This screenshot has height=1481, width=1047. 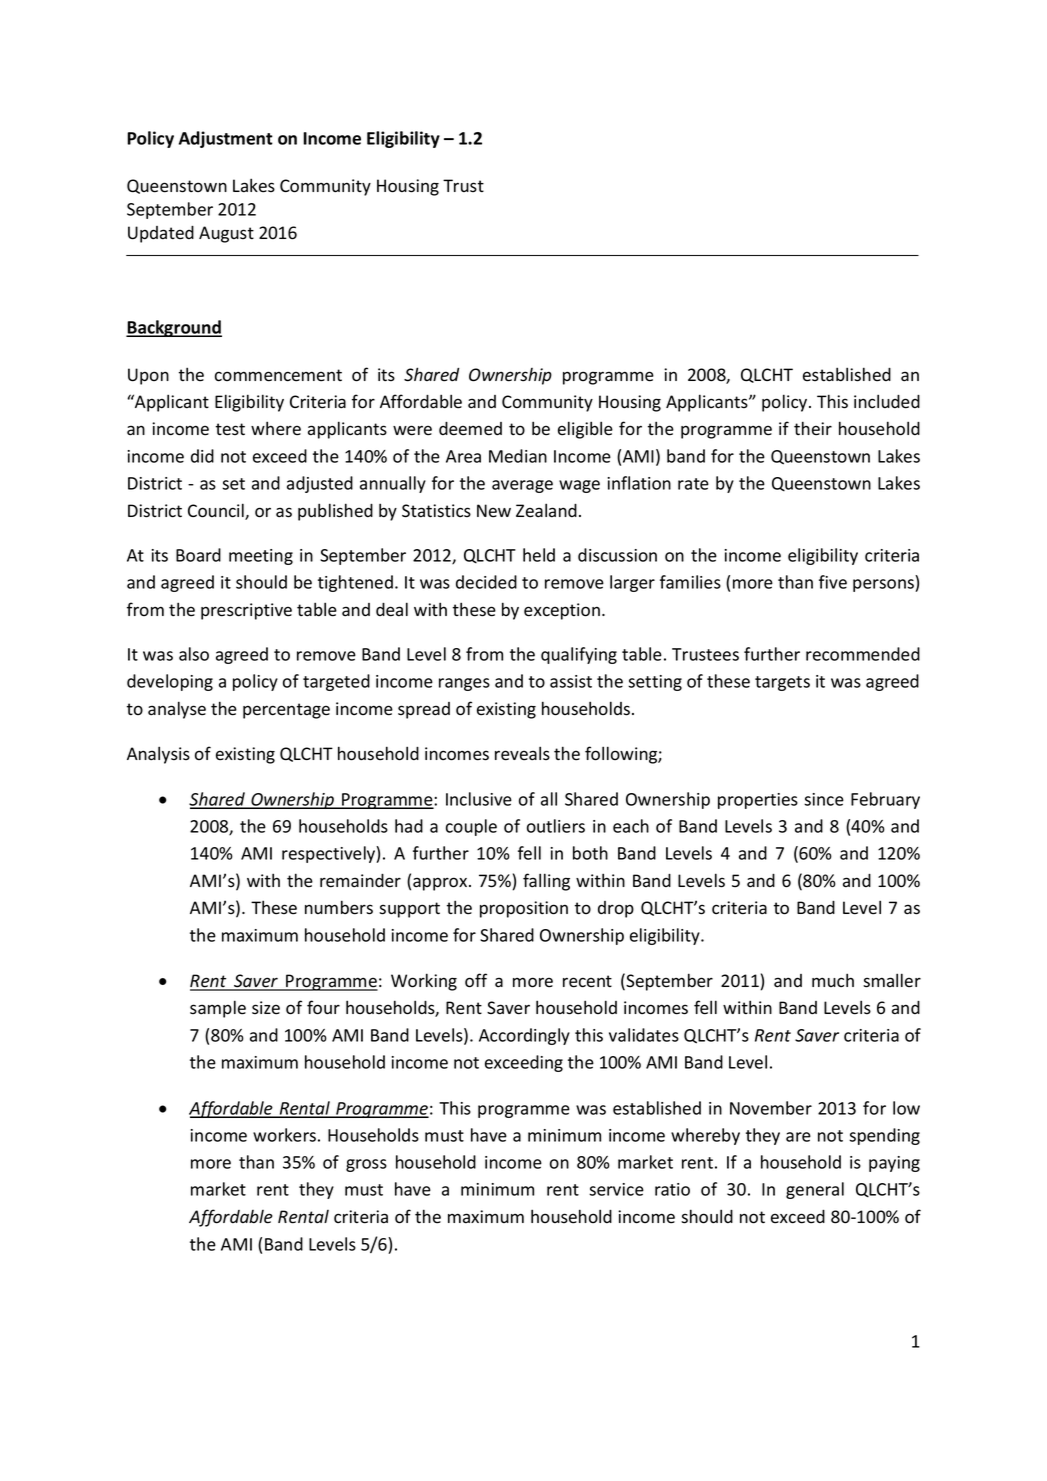 I want to click on Adjustment, so click(x=226, y=139).
